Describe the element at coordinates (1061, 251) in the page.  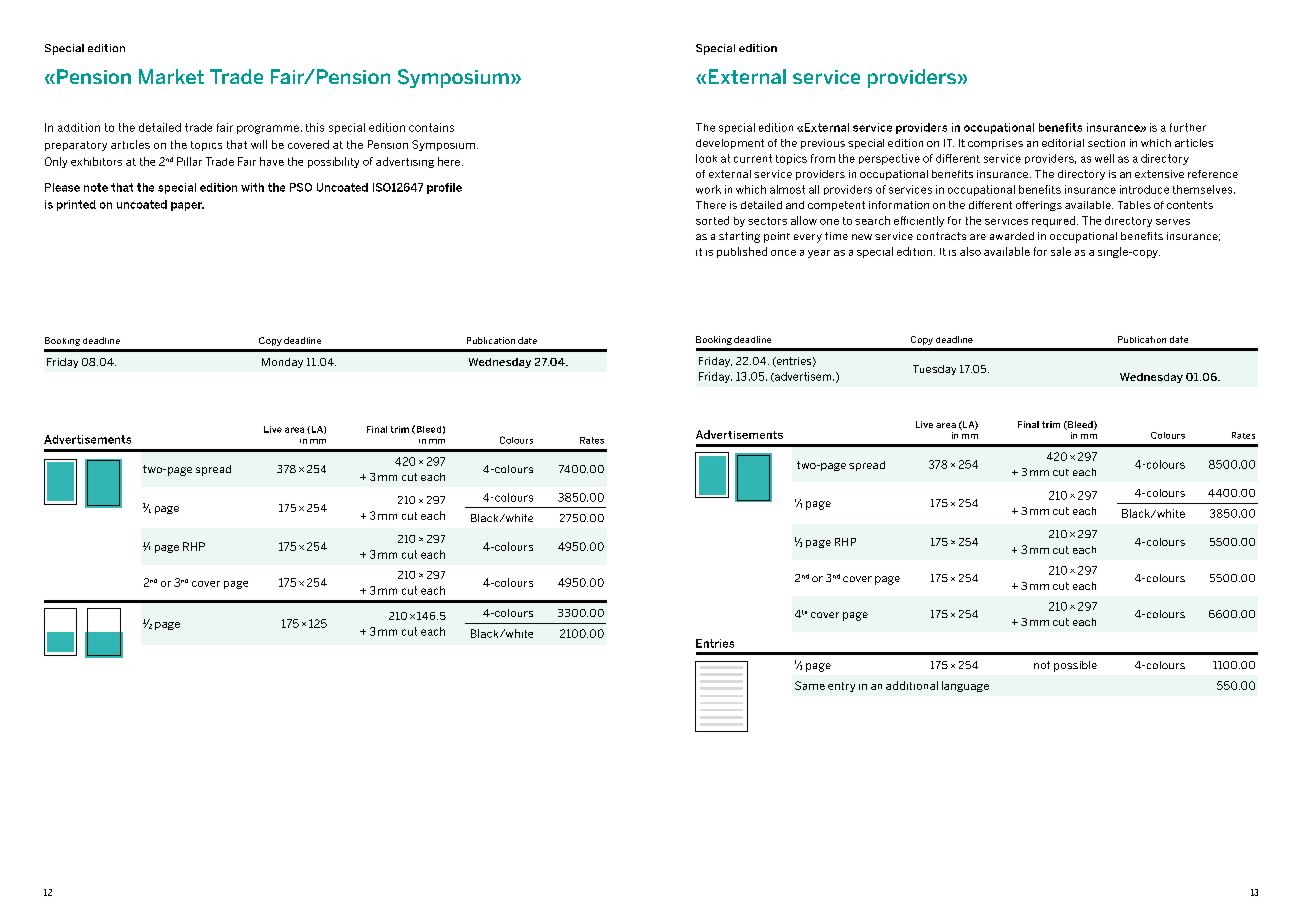
I see `sale` at that location.
